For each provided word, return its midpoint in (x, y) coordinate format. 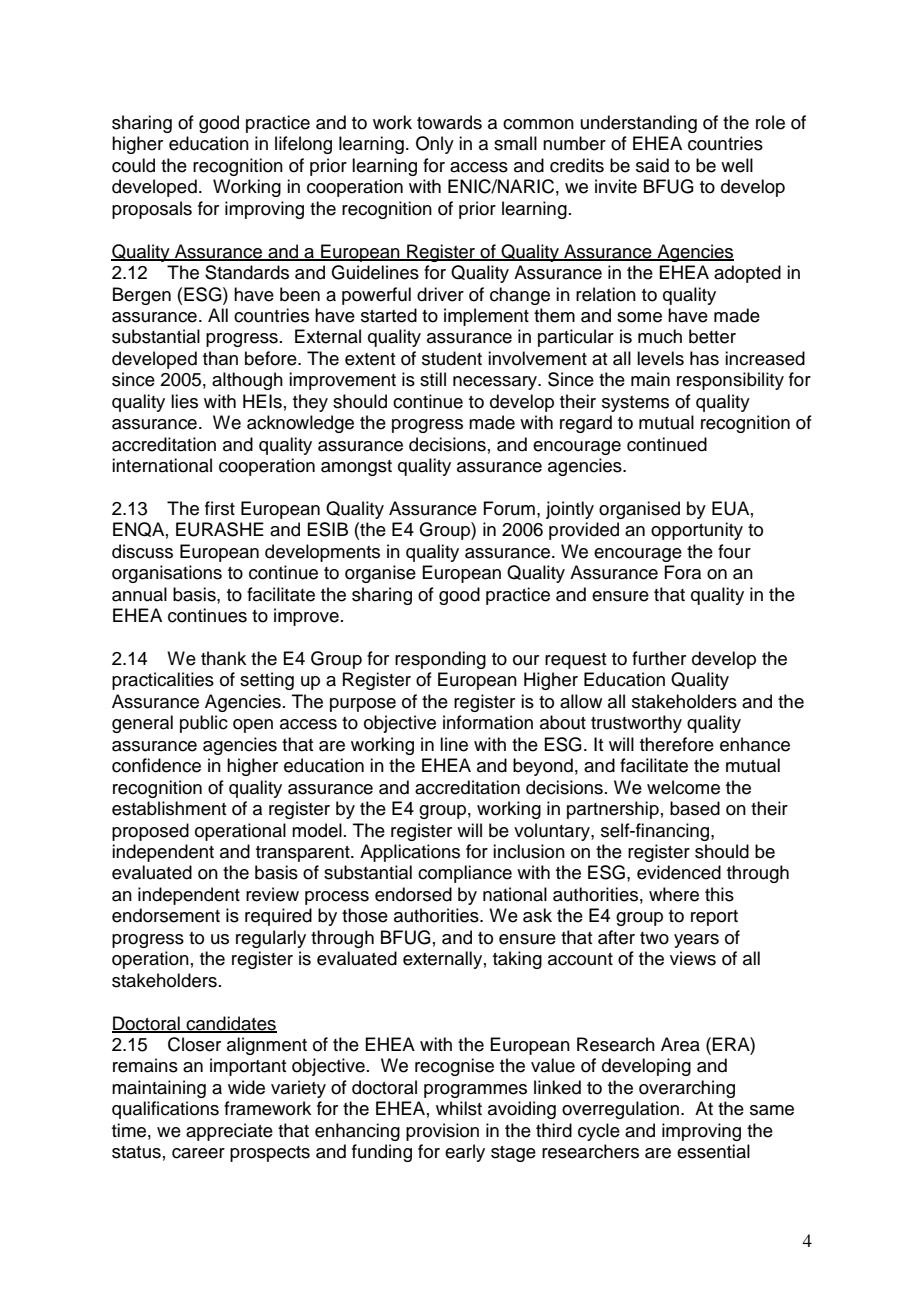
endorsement (166, 915)
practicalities (163, 681)
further (659, 658)
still (433, 379)
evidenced (679, 872)
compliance (465, 874)
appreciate (229, 1132)
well (737, 165)
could (133, 165)
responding (440, 660)
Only (435, 145)
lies (184, 401)
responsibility (730, 381)
